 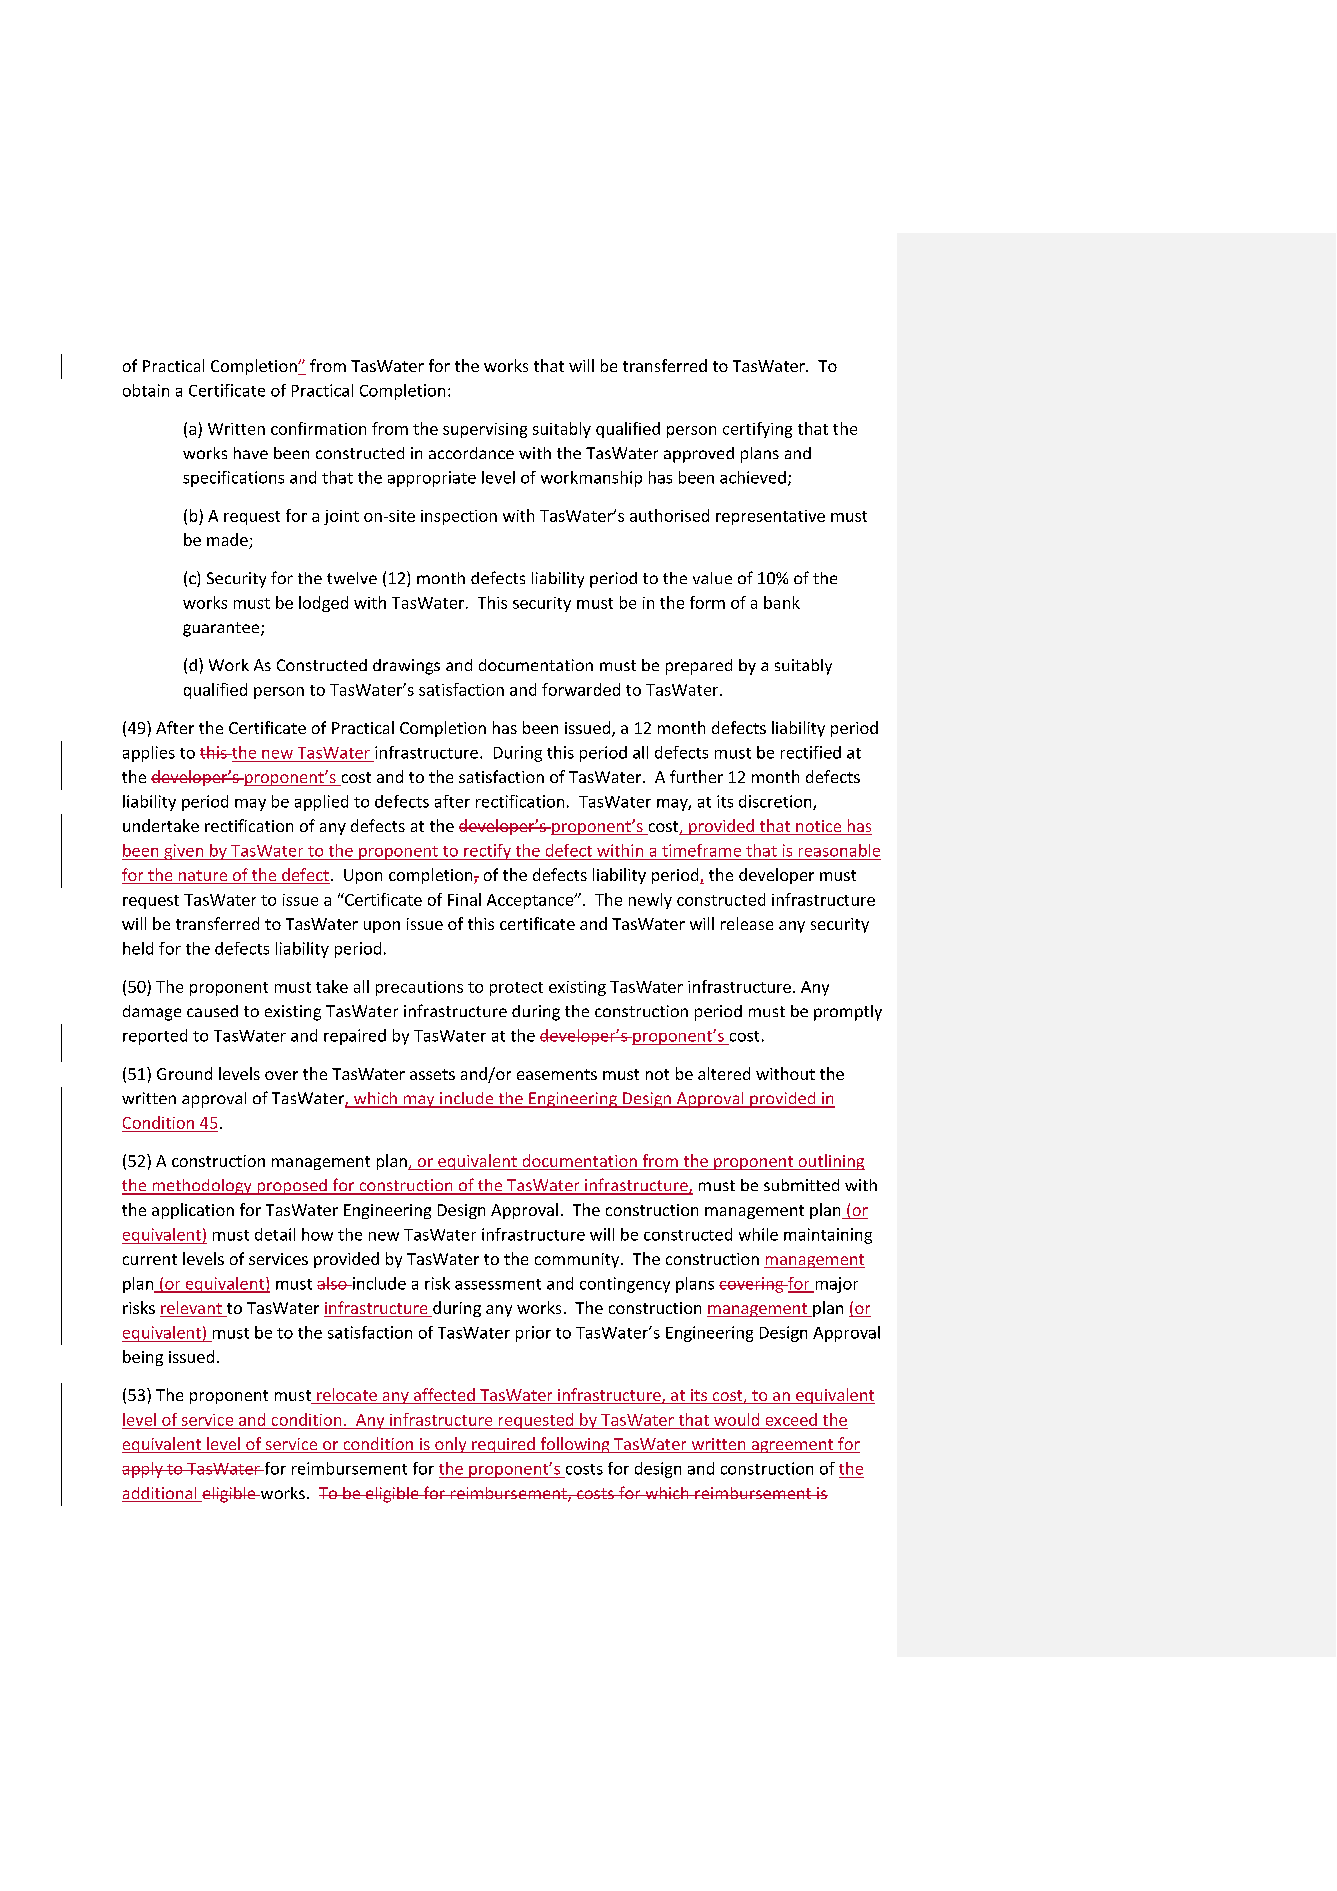 I want to click on Final, so click(x=464, y=899).
